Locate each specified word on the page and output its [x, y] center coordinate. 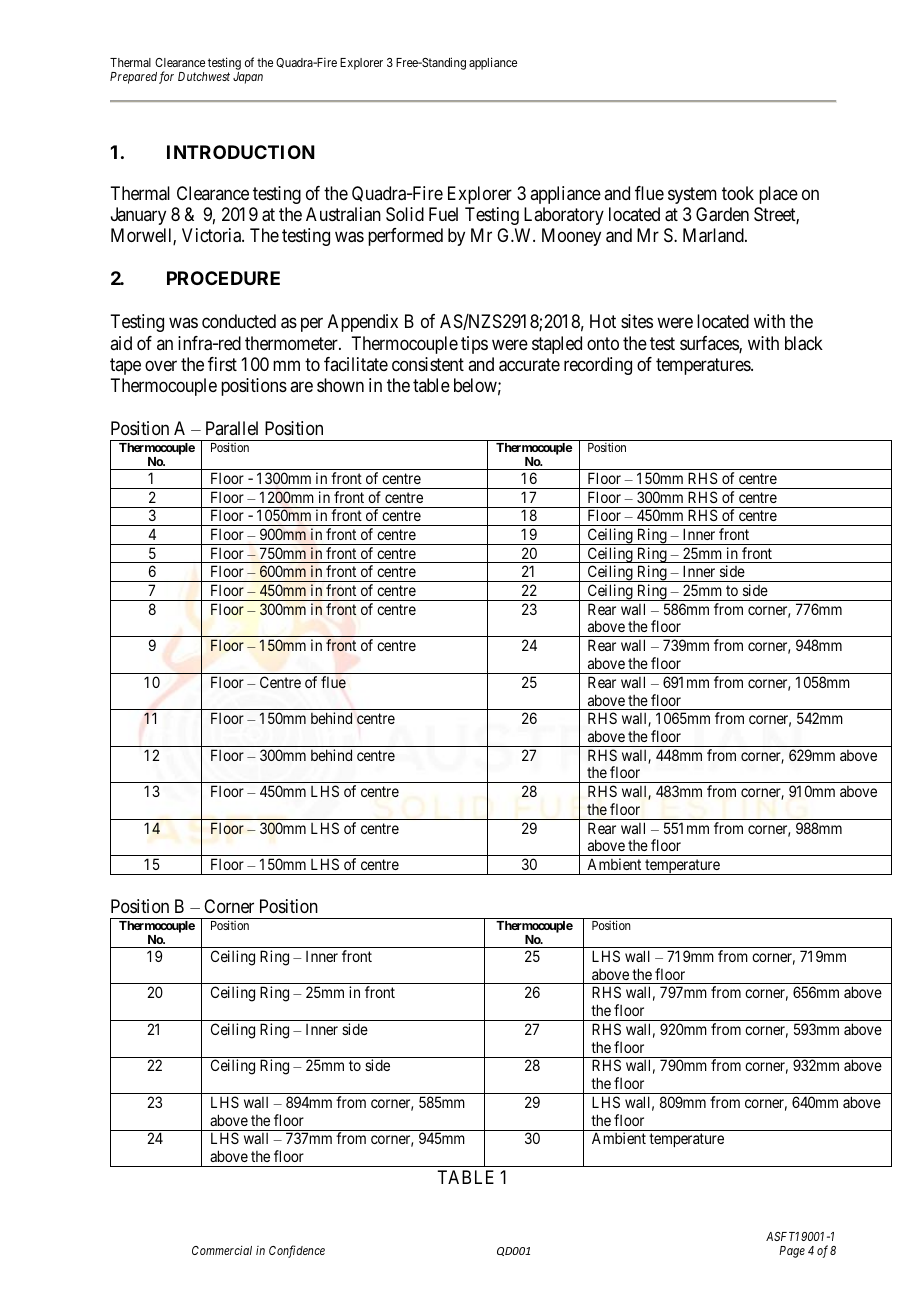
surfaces [710, 344]
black [804, 343]
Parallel [232, 428]
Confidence [297, 1251]
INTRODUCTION [241, 152]
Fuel [443, 214]
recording [598, 366]
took [738, 193]
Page [792, 1252]
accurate [529, 365]
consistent [428, 364]
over [161, 365]
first [222, 364]
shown [340, 385]
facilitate [356, 364]
